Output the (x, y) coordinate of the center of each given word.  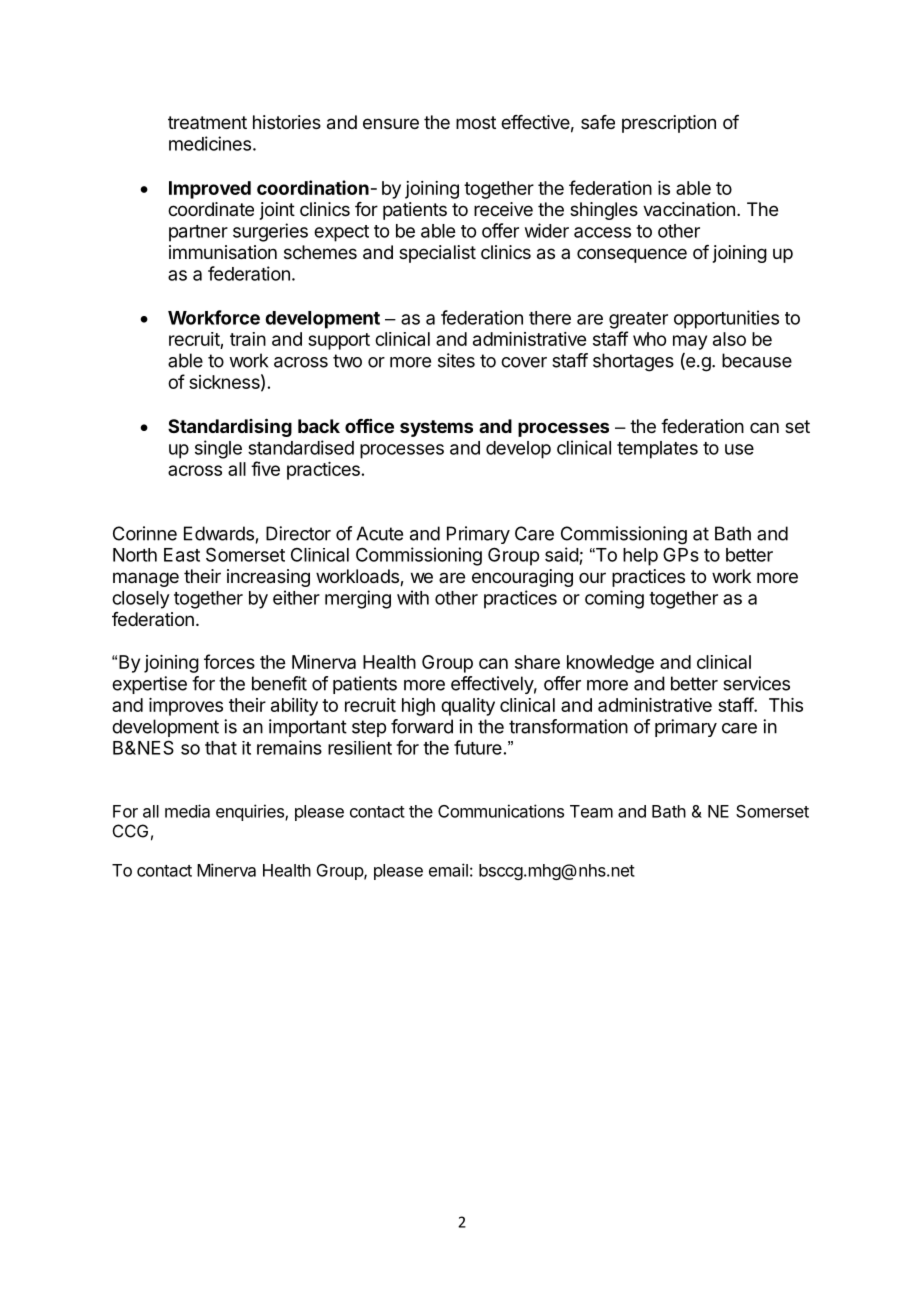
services (756, 683)
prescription (669, 124)
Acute (379, 533)
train (248, 339)
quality (468, 707)
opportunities (726, 319)
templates (657, 450)
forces (229, 661)
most (476, 122)
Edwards (219, 533)
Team (591, 811)
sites (456, 360)
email (448, 870)
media (187, 811)
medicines (210, 143)
